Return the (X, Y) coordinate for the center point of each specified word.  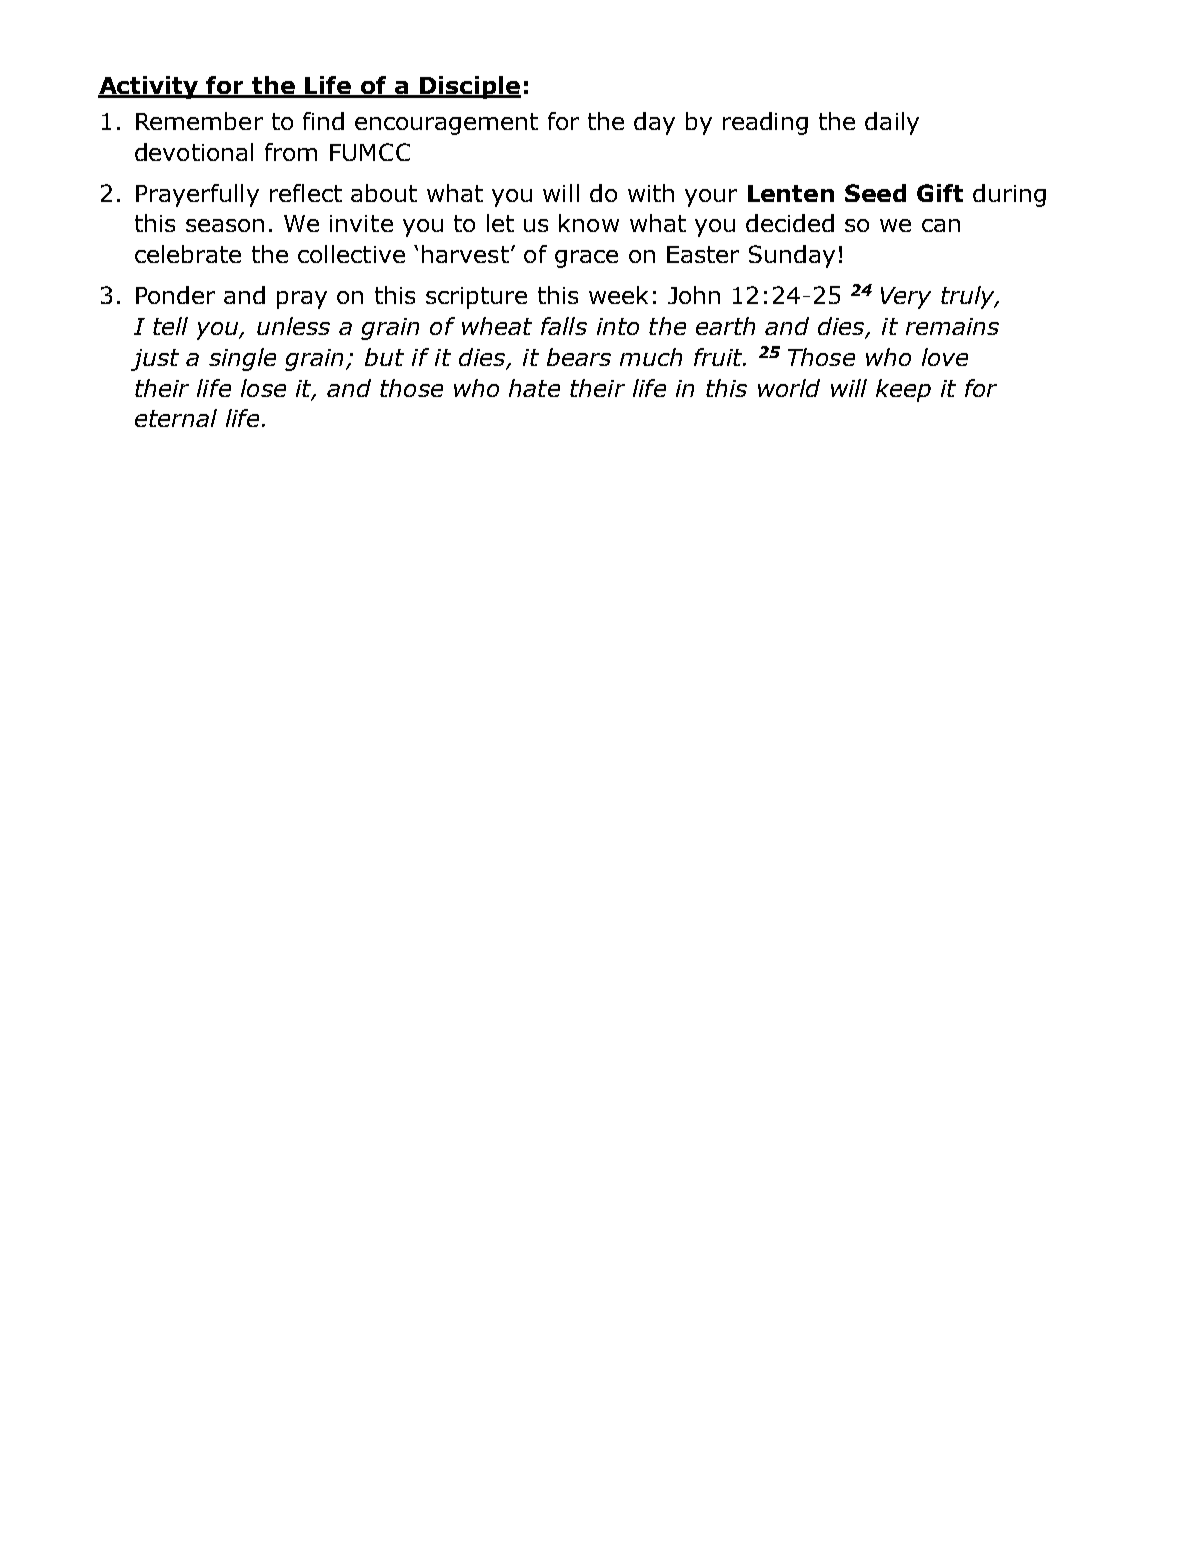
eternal (176, 418)
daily (892, 123)
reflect (306, 193)
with (651, 193)
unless (293, 326)
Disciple (469, 87)
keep (903, 390)
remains (952, 326)
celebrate (188, 254)
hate (534, 388)
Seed (875, 193)
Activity (149, 87)
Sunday (792, 256)
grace (586, 259)
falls (564, 326)
